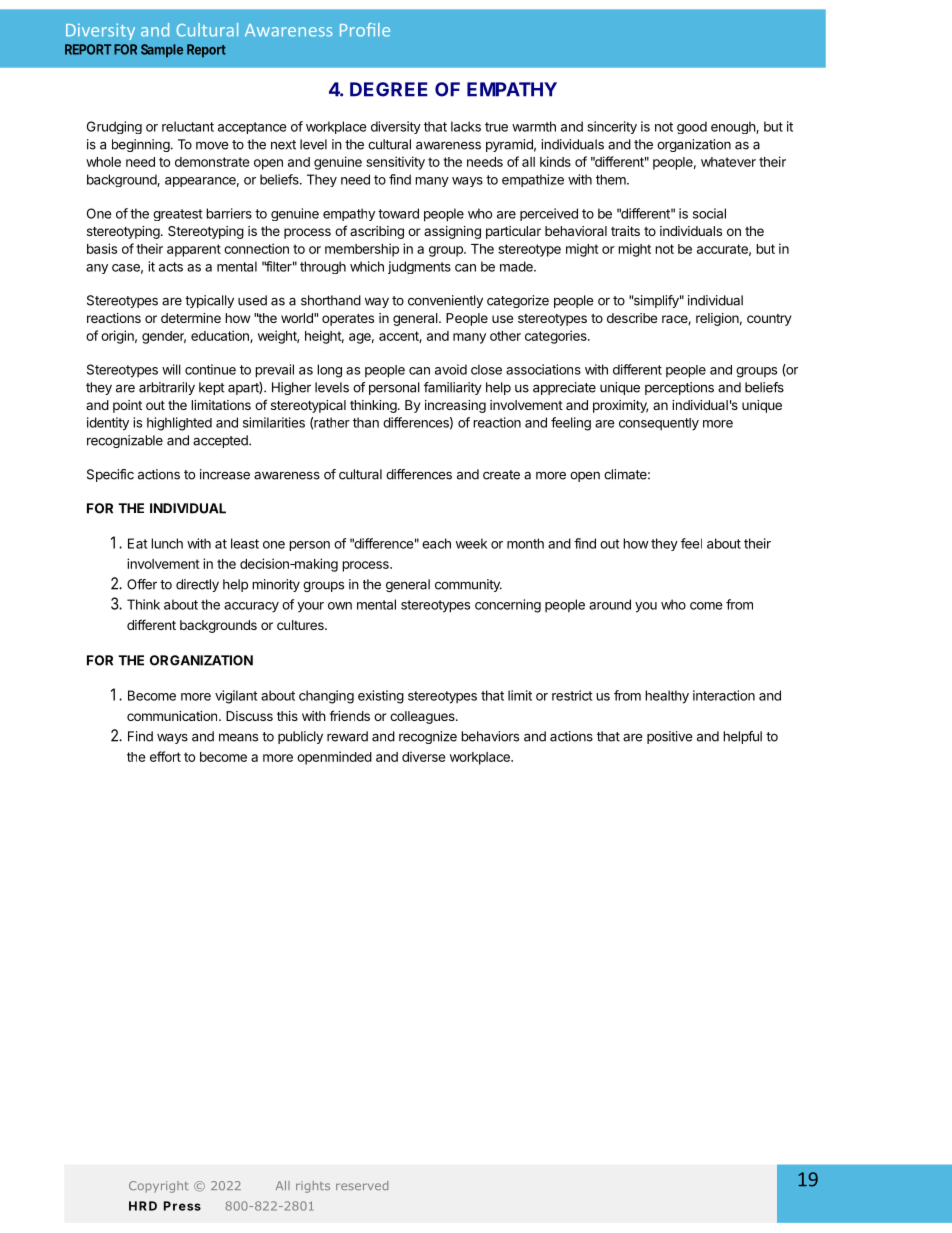 This screenshot has height=1233, width=952. What do you see at coordinates (455, 406) in the screenshot?
I see `increasing` at bounding box center [455, 406].
